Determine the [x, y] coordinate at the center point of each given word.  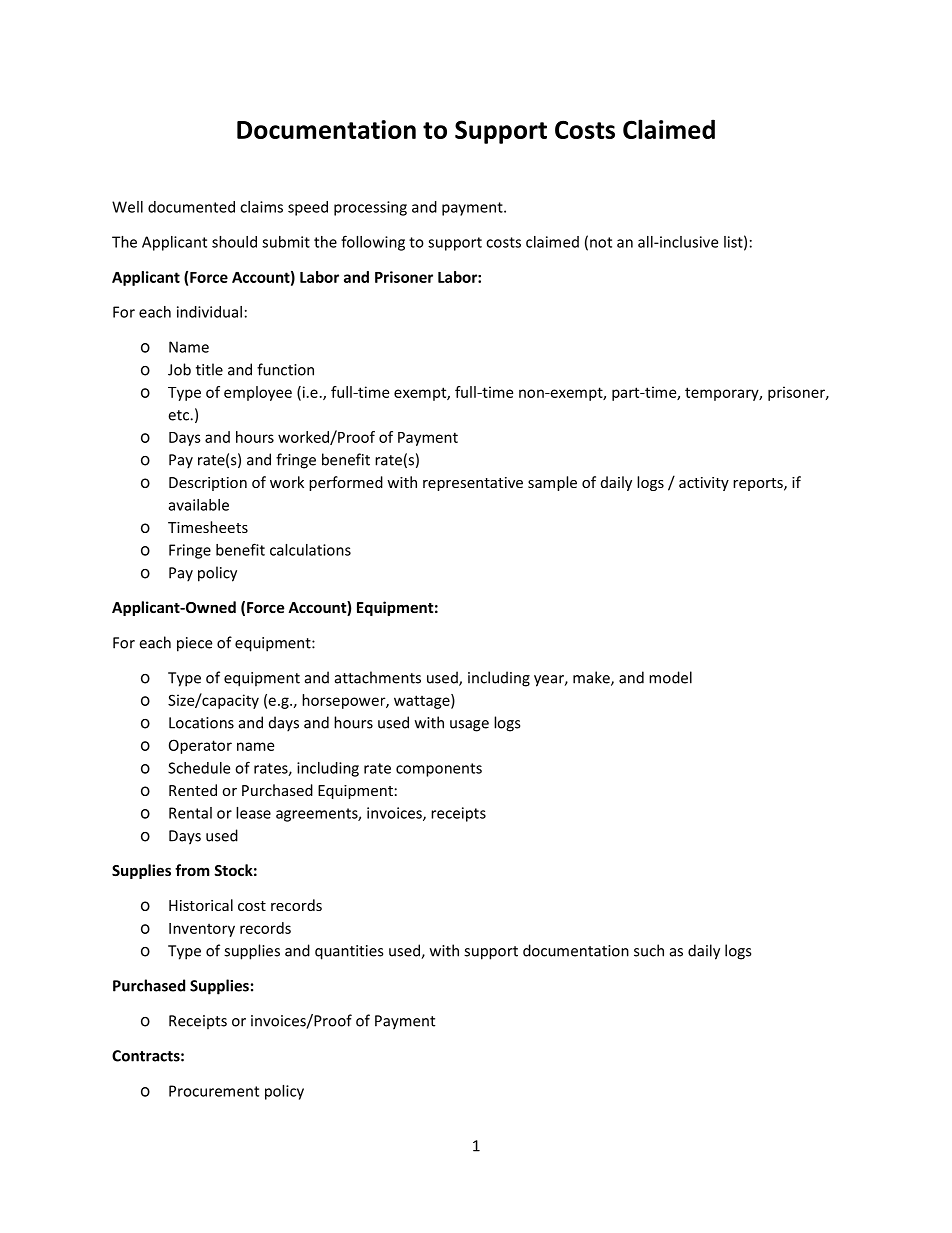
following [373, 243]
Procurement [214, 1091]
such [649, 950]
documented [191, 207]
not [601, 242]
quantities [349, 952]
